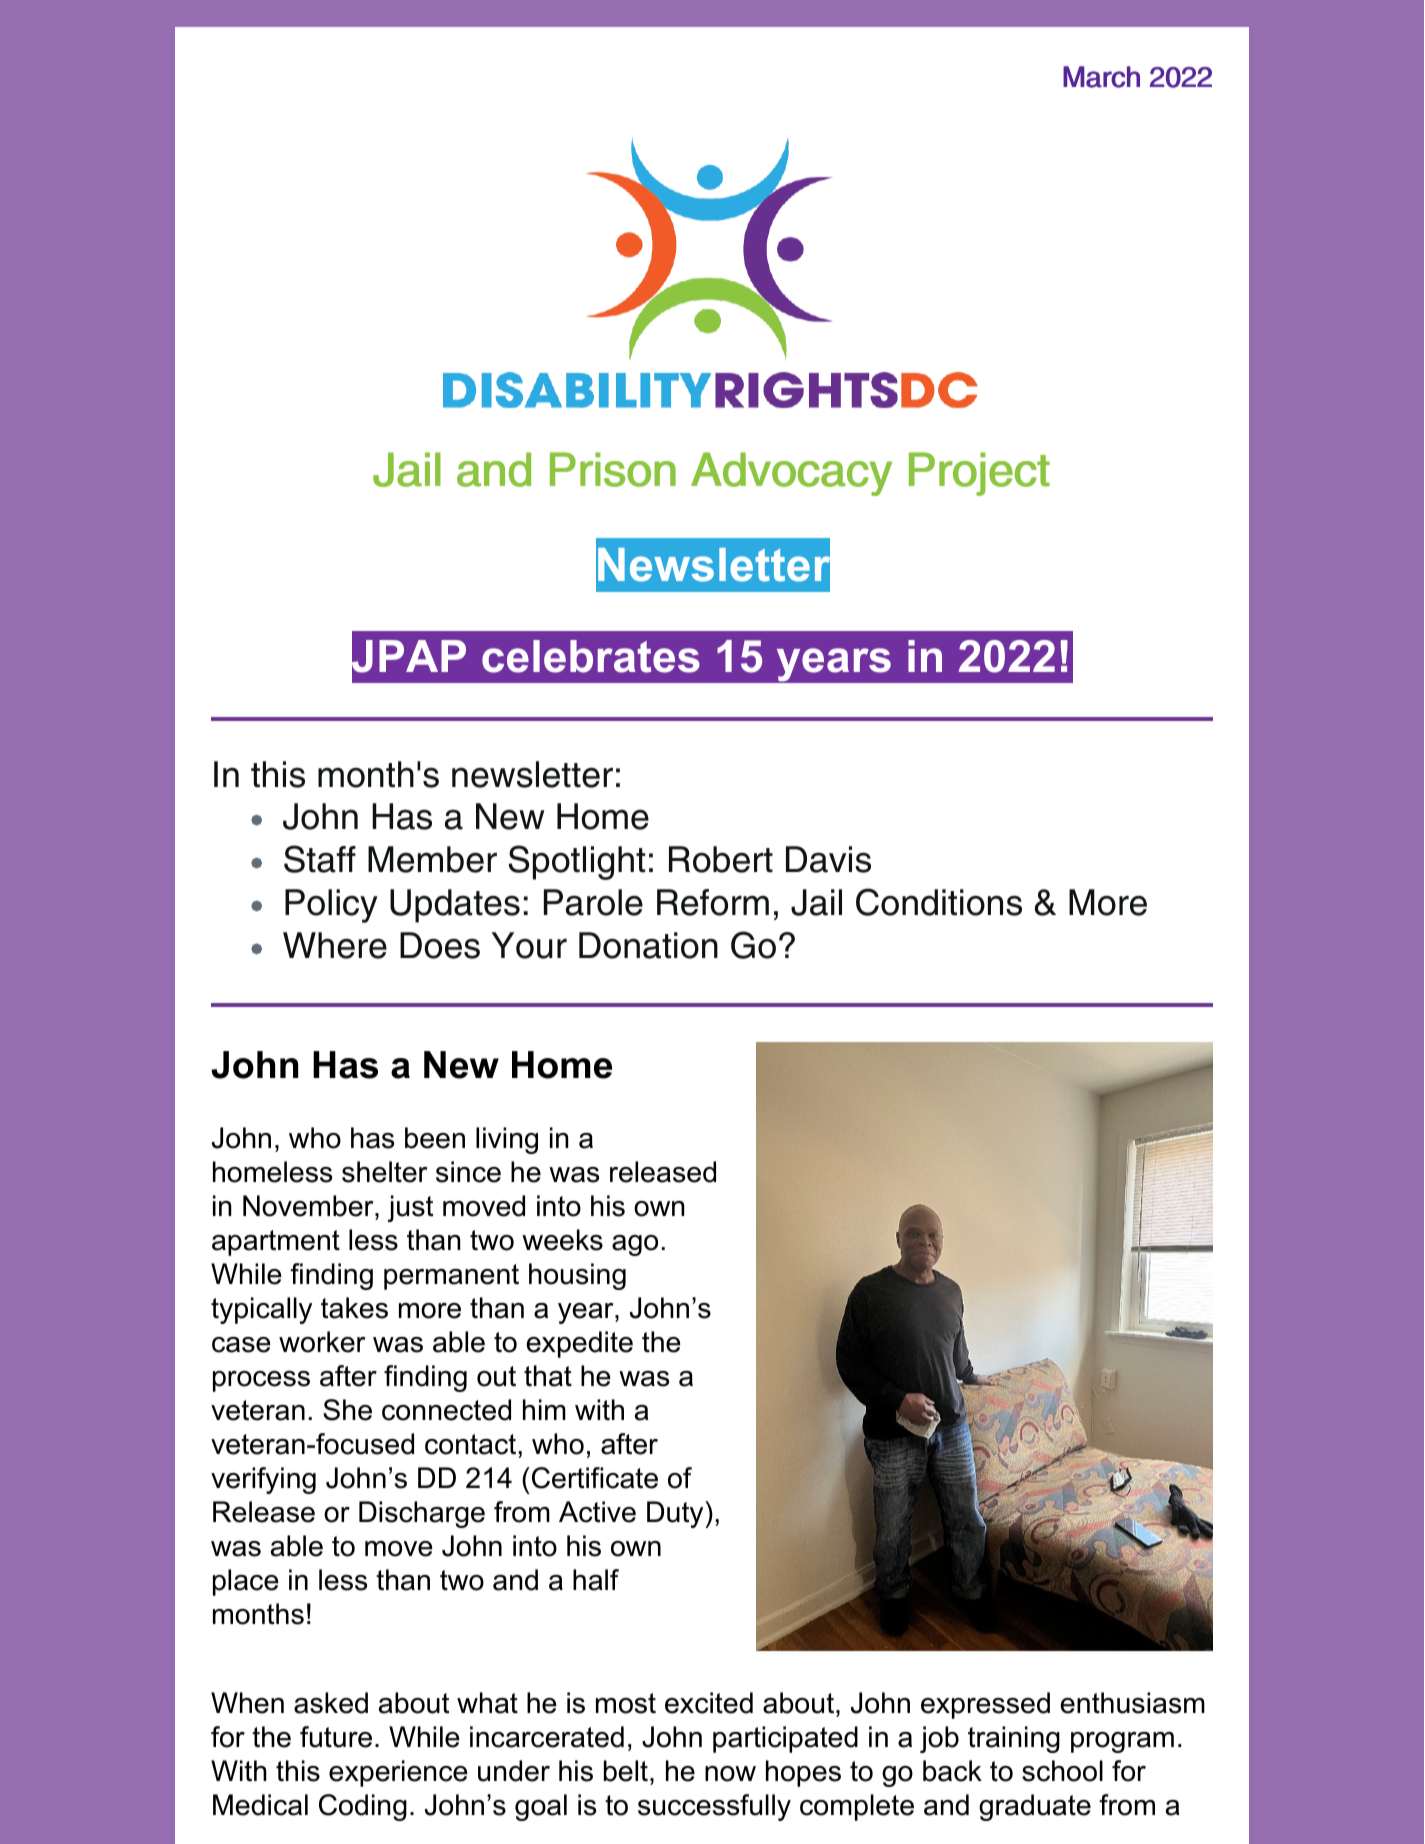 The width and height of the page is (1425, 1844). Describe the element at coordinates (985, 1705) in the page. I see `expressed` at that location.
